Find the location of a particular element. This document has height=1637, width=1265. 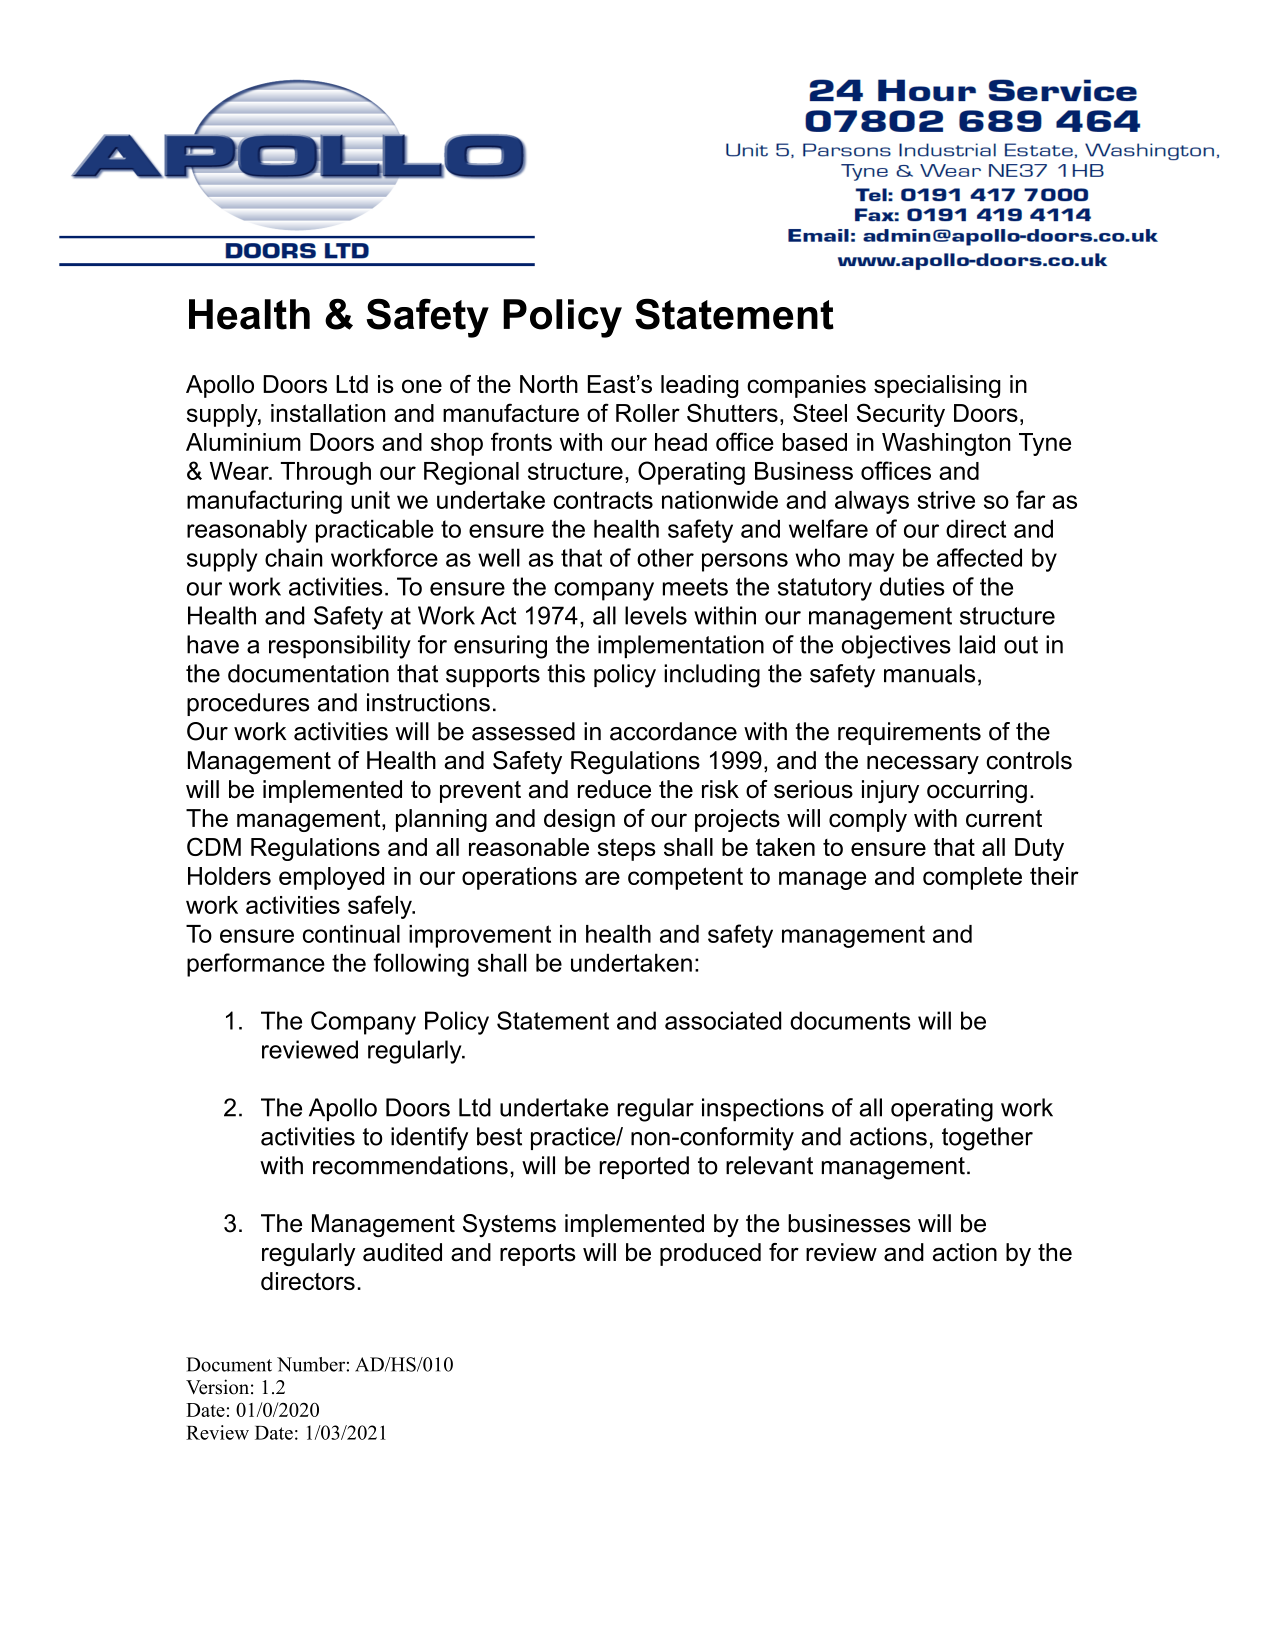

levels is located at coordinates (656, 615).
